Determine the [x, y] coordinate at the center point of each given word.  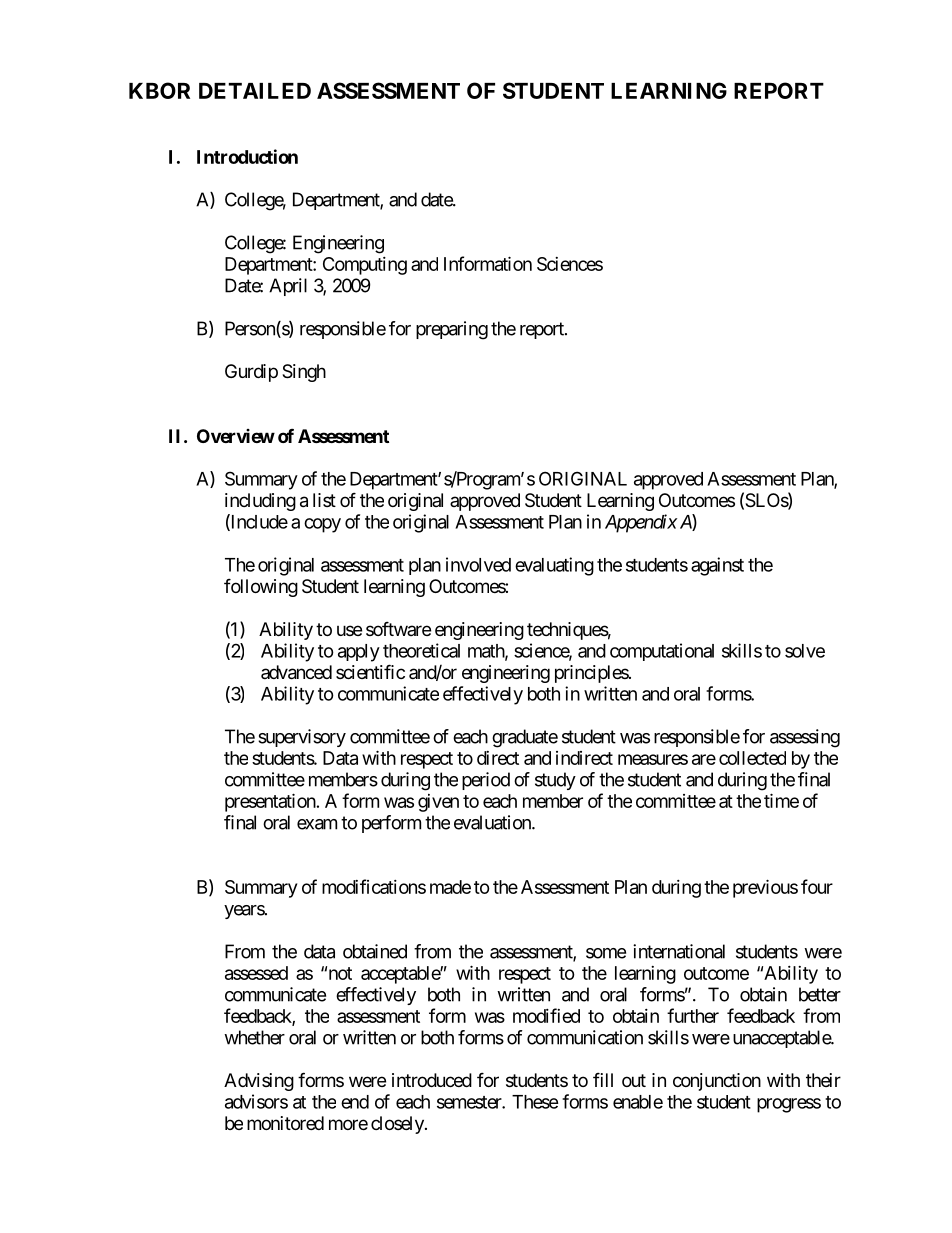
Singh [304, 373]
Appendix [641, 523]
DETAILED [255, 91]
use [349, 630]
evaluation [493, 822]
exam [317, 824]
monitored [285, 1123]
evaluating [554, 566]
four [817, 886]
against [717, 566]
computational [662, 652]
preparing [452, 330]
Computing [365, 266]
